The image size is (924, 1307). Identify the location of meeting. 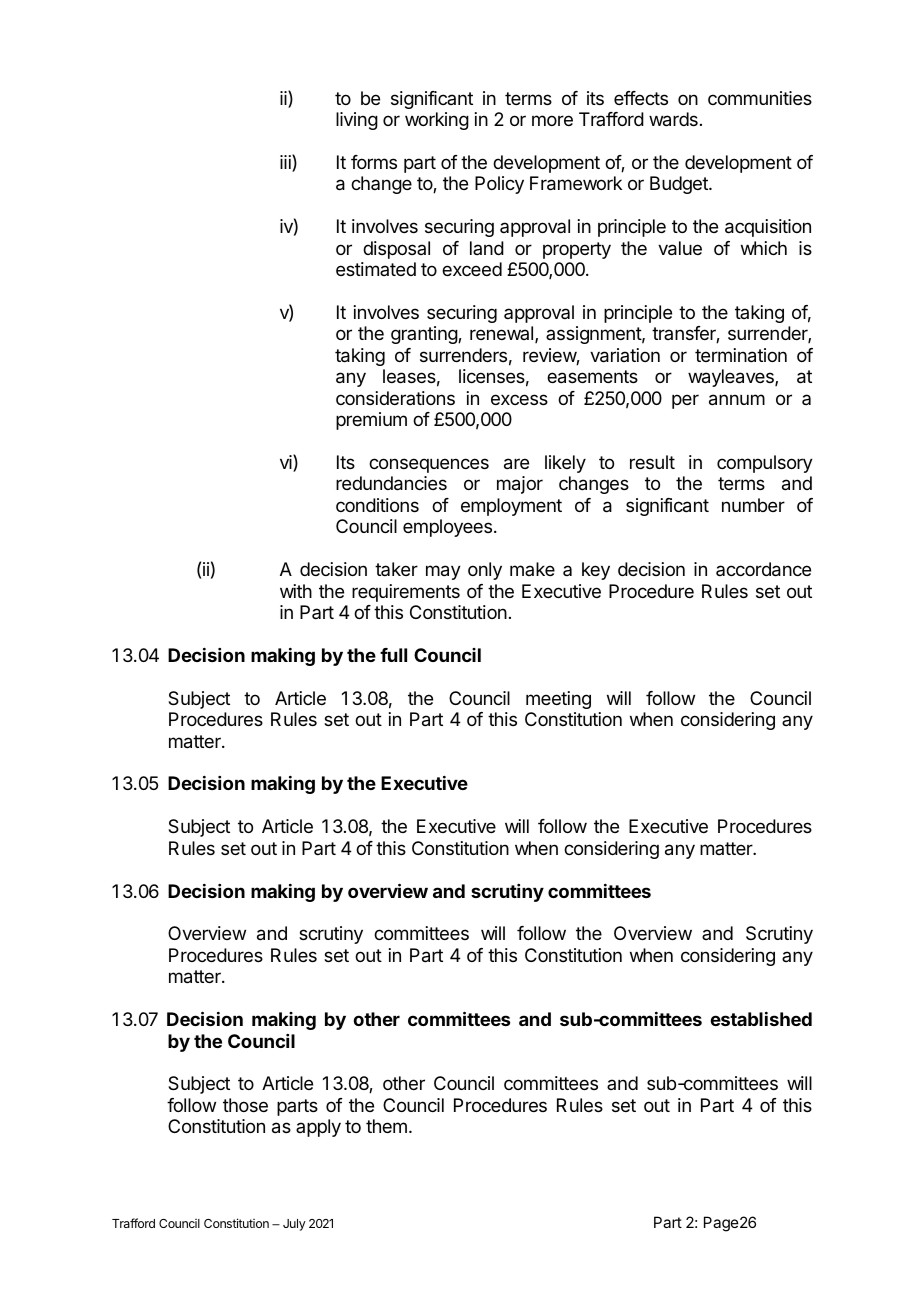
(558, 700).
